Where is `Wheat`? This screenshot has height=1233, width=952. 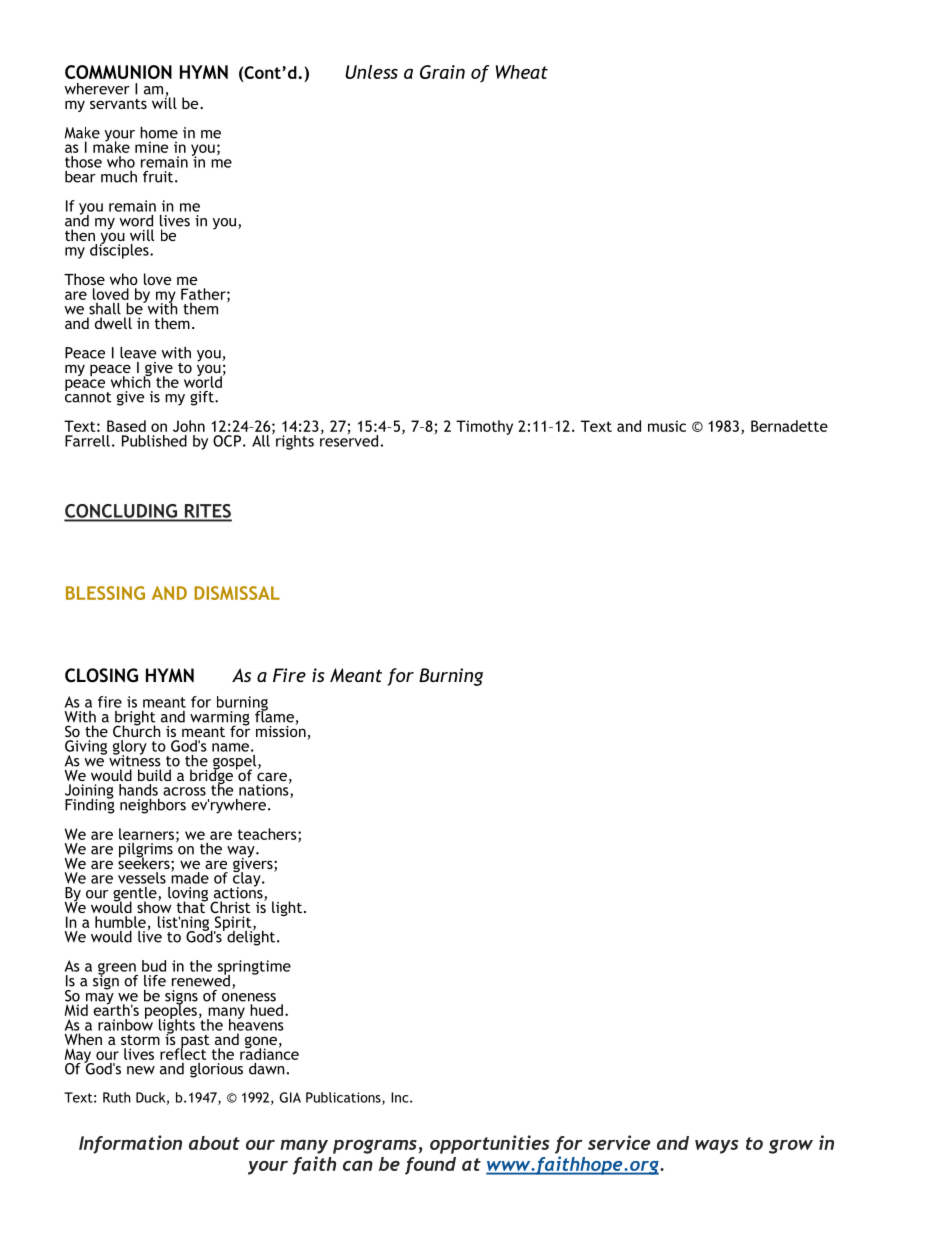 Wheat is located at coordinates (522, 72).
